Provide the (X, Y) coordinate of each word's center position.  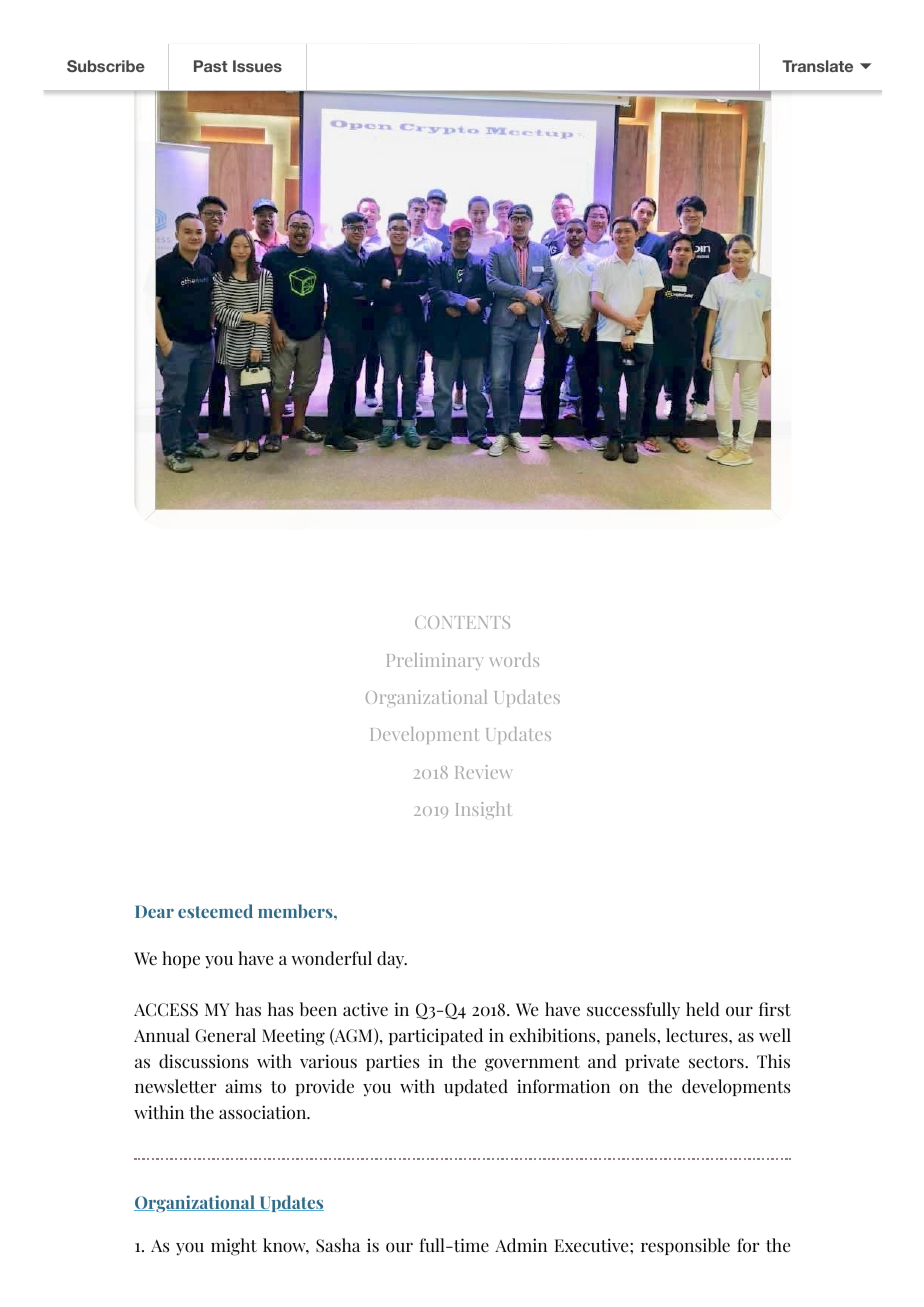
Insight (484, 810)
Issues (257, 66)
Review (483, 772)
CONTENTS (462, 622)
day (392, 960)
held (703, 1009)
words (514, 660)
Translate (817, 66)
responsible (685, 1246)
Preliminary (435, 661)
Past (211, 66)
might (234, 1247)
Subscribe (106, 66)
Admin (521, 1245)
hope (181, 959)
